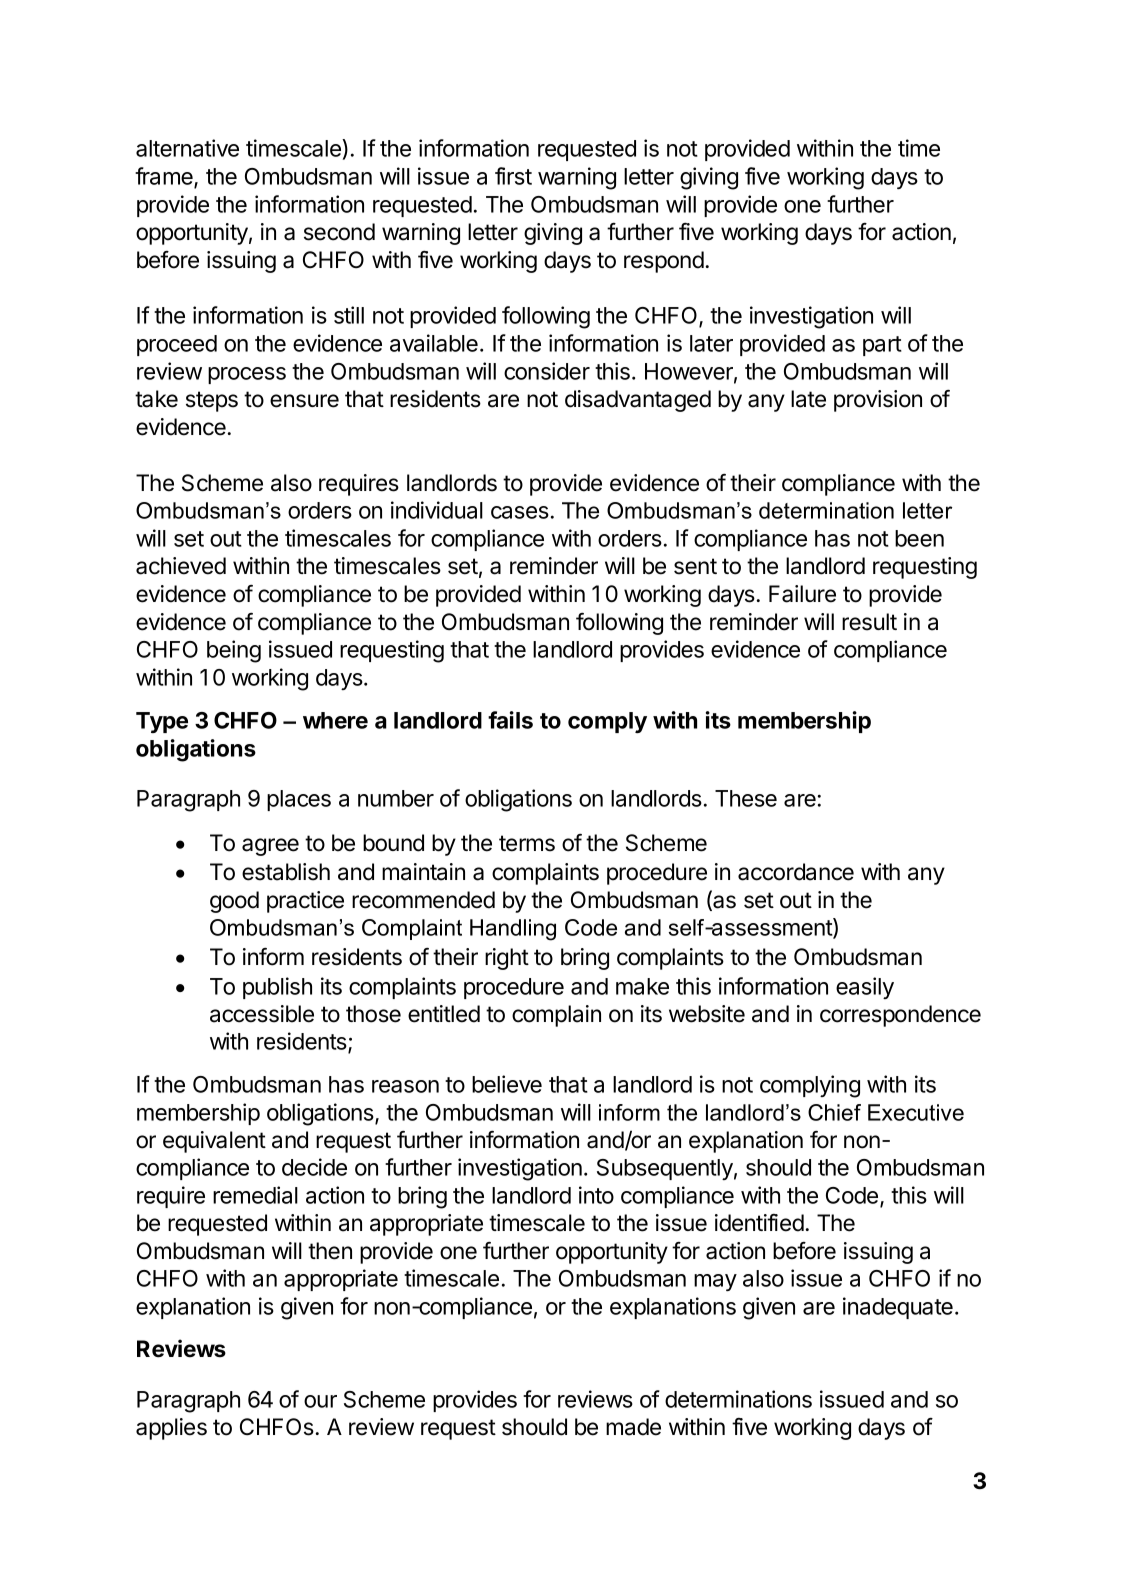 Image resolution: width=1121 pixels, height=1586 pixels. I want to click on our, so click(320, 1401).
